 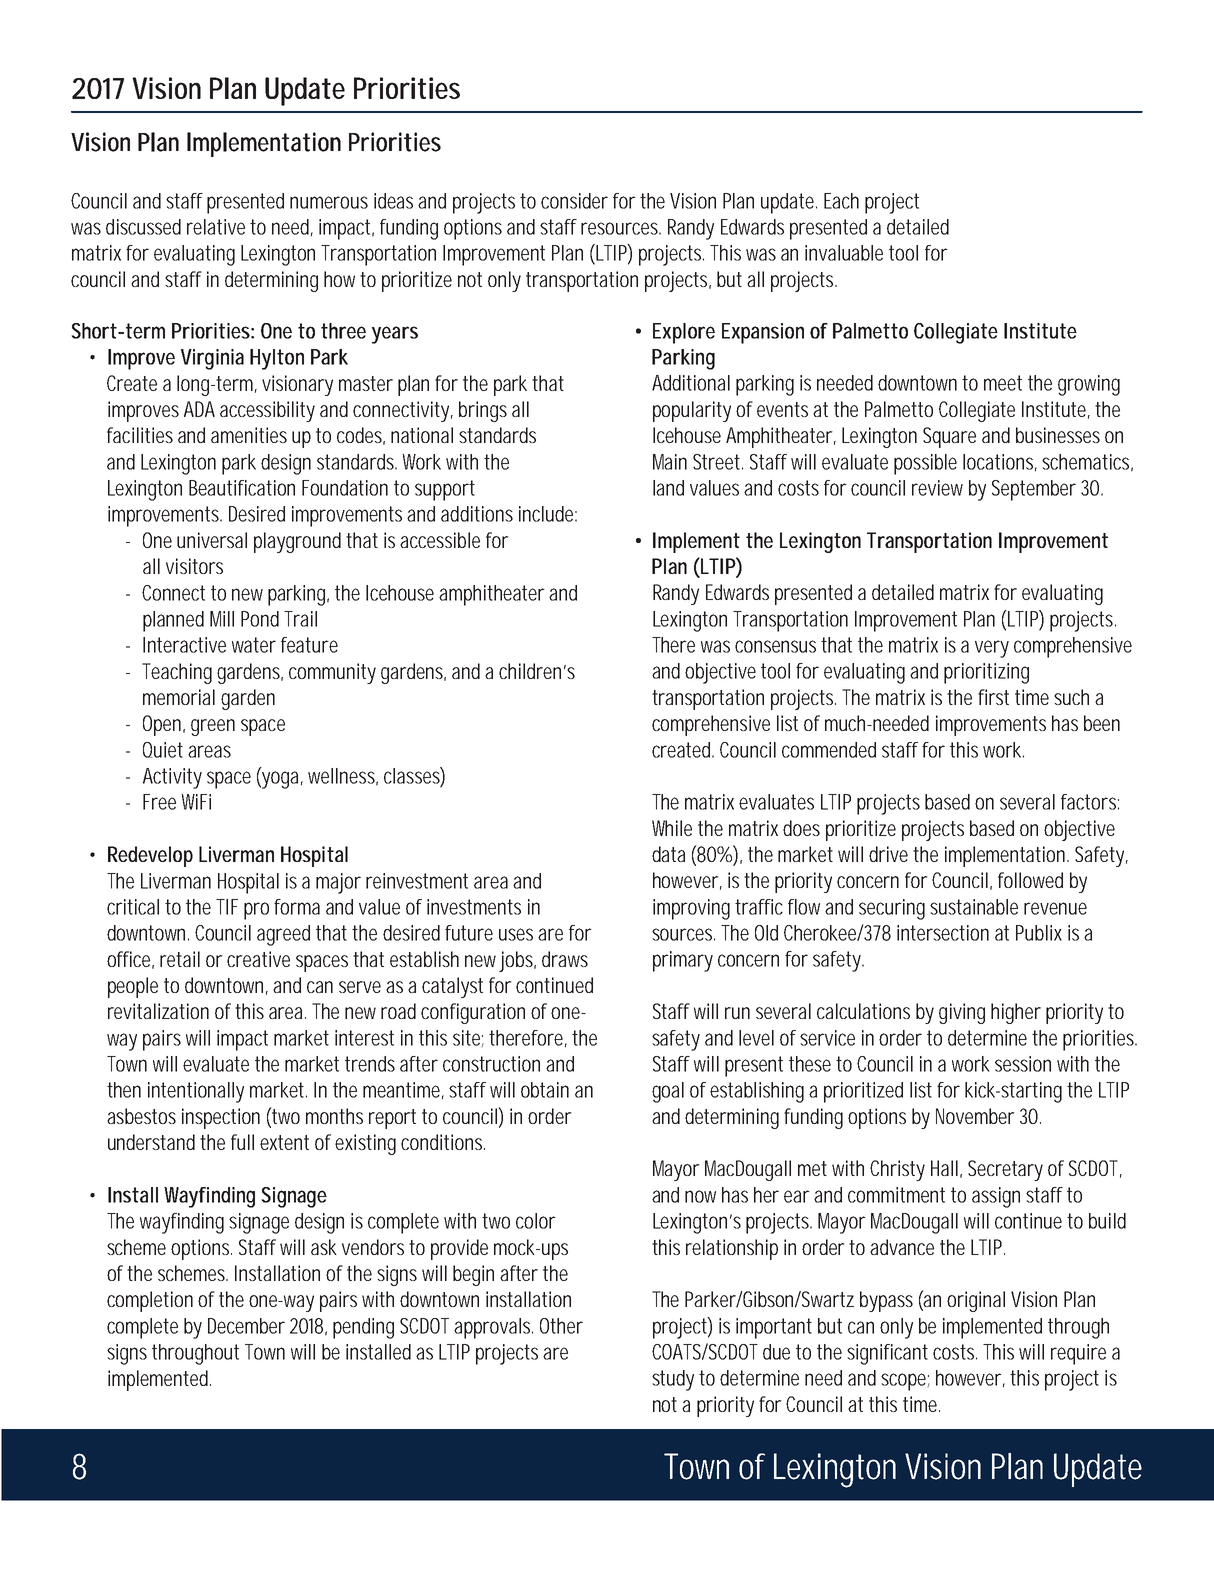 What do you see at coordinates (260, 619) in the screenshot?
I see `Pond` at bounding box center [260, 619].
